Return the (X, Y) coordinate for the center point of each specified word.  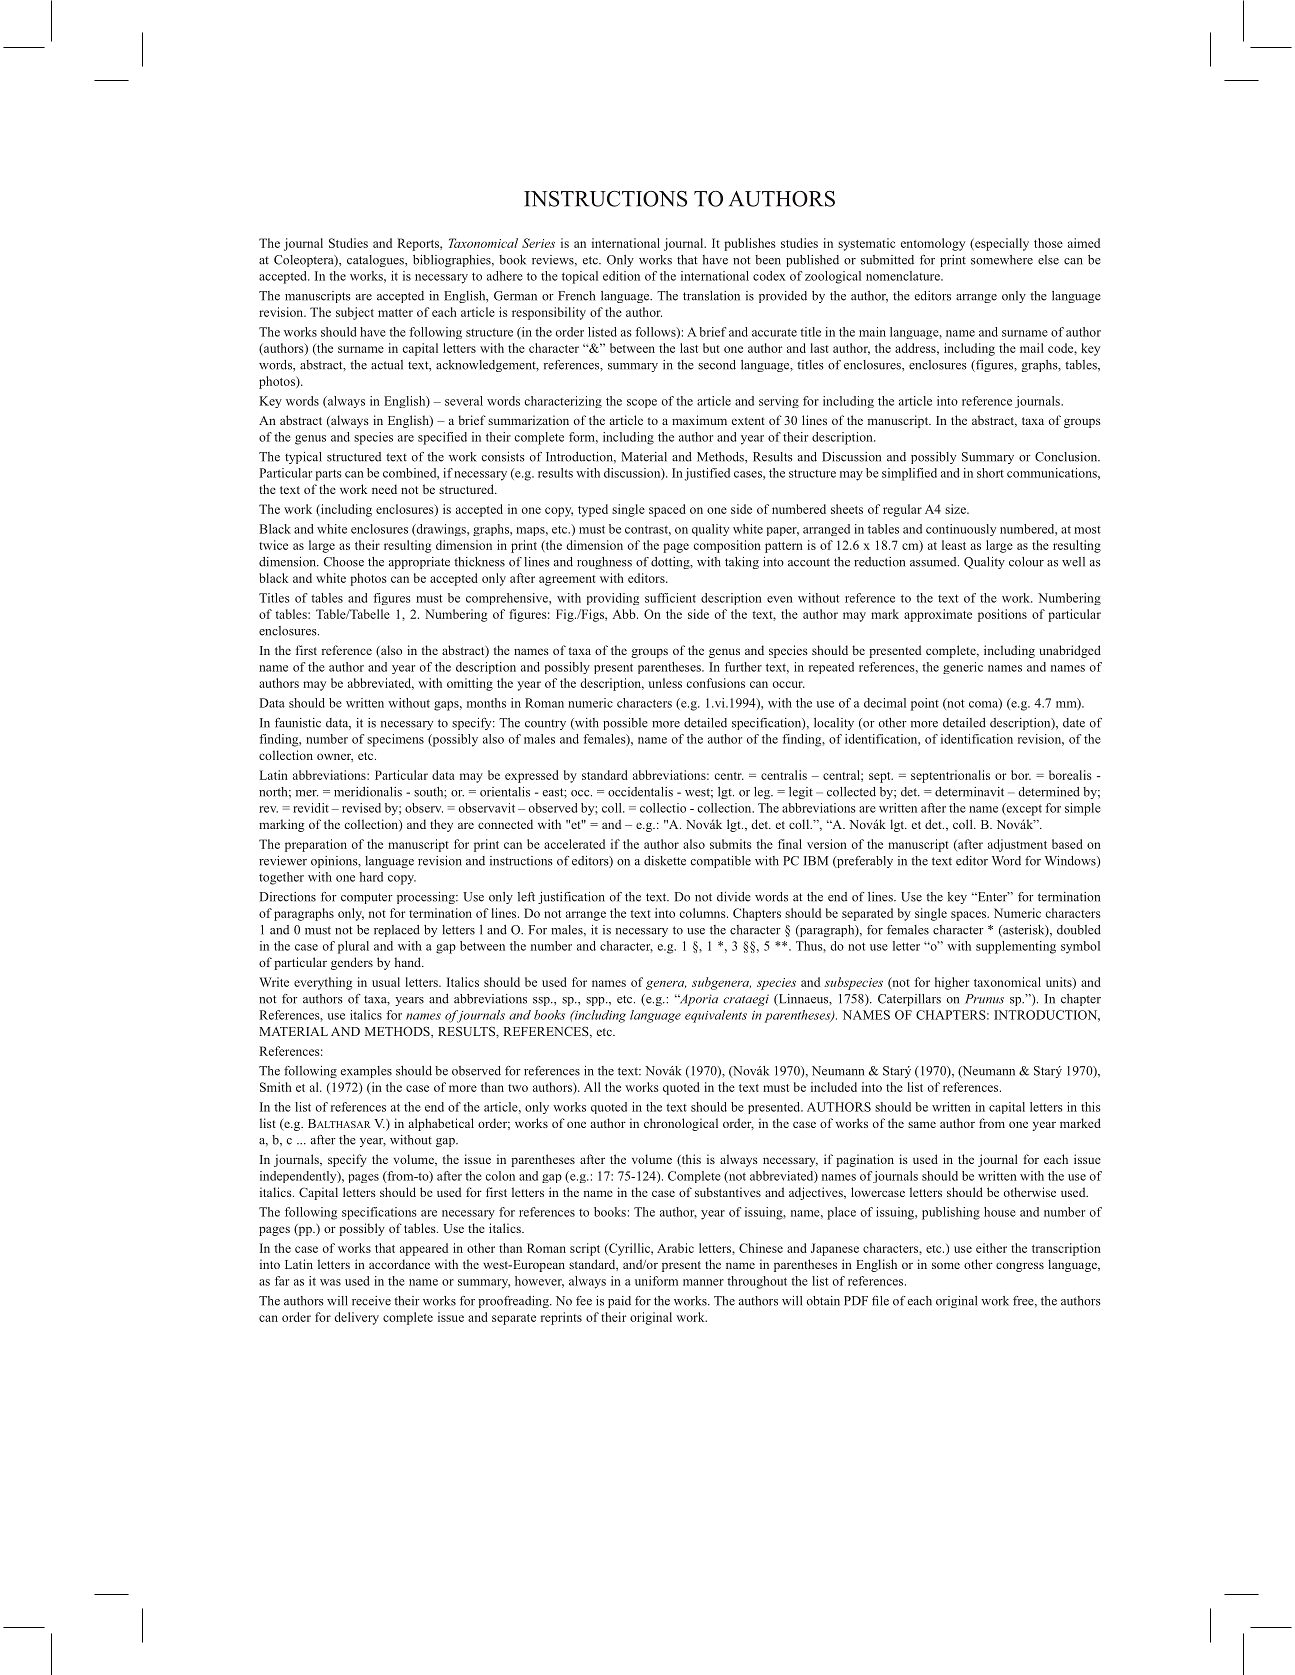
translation (711, 296)
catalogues (376, 261)
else (1048, 260)
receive (371, 1301)
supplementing (1016, 947)
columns (703, 913)
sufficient (670, 598)
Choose (344, 562)
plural (353, 947)
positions (1002, 615)
